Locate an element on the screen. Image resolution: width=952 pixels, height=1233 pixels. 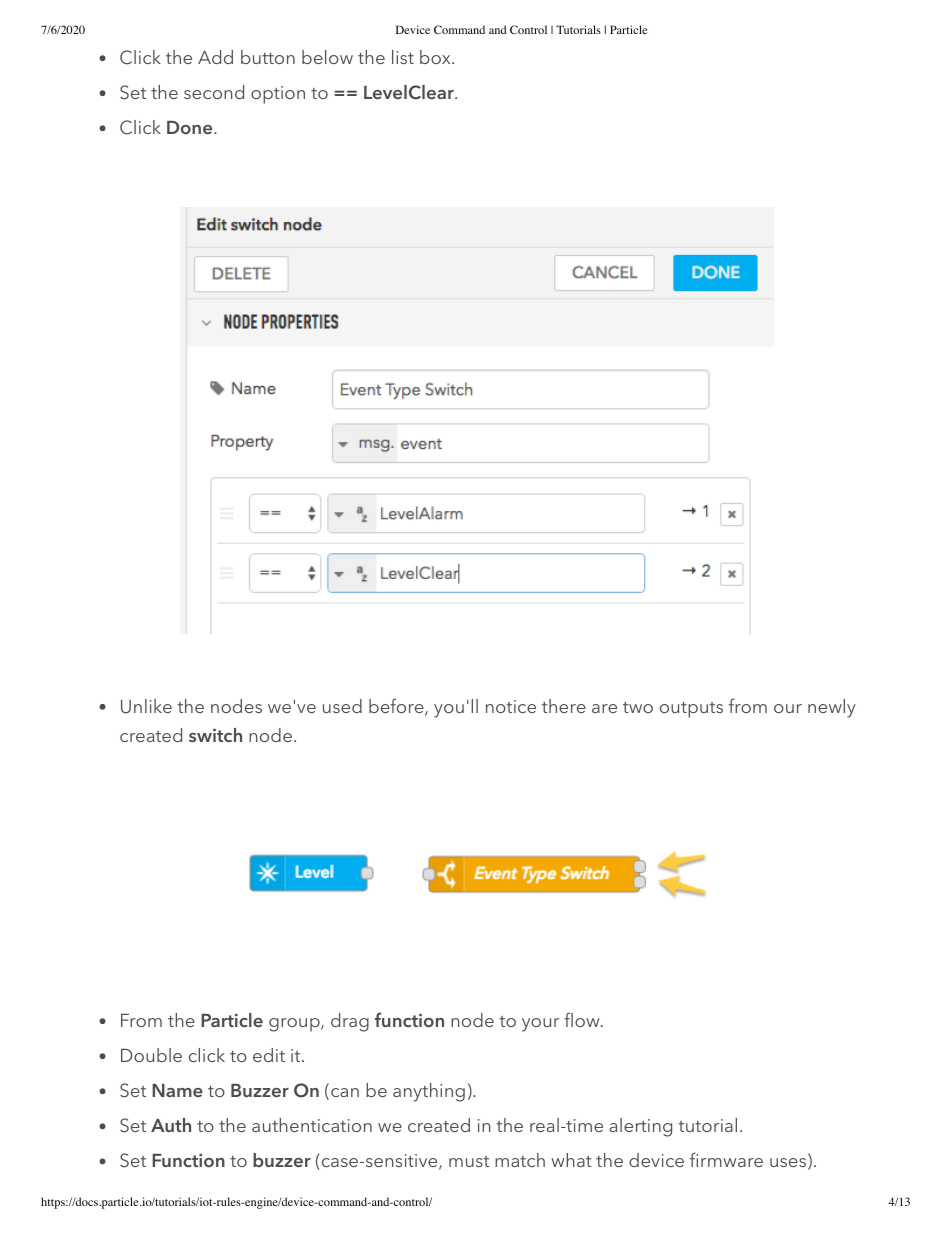
list is located at coordinates (403, 57).
